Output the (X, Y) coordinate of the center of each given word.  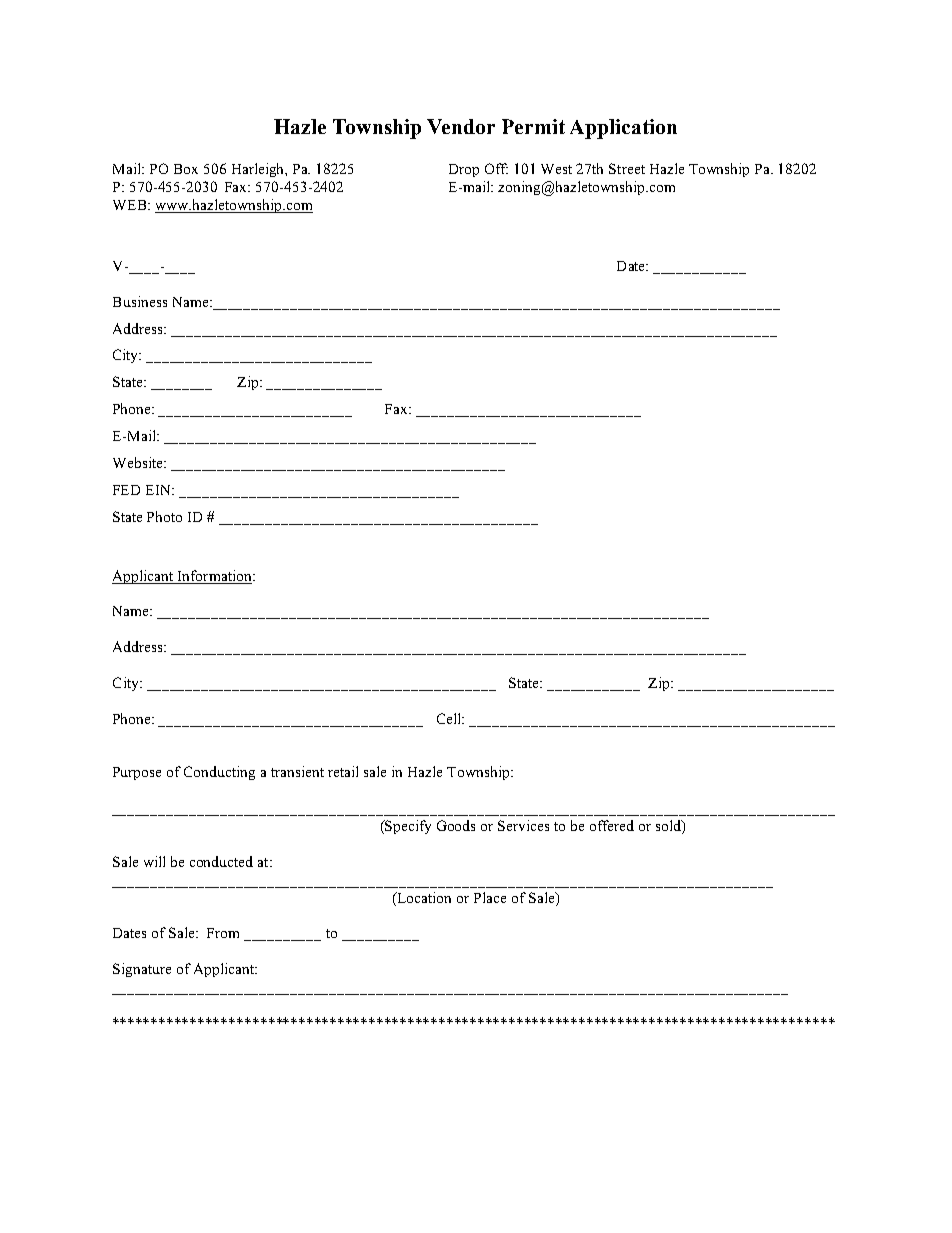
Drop (464, 170)
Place (490, 897)
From (223, 933)
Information (216, 575)
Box (186, 169)
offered (612, 825)
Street (627, 168)
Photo (164, 516)
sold (669, 827)
